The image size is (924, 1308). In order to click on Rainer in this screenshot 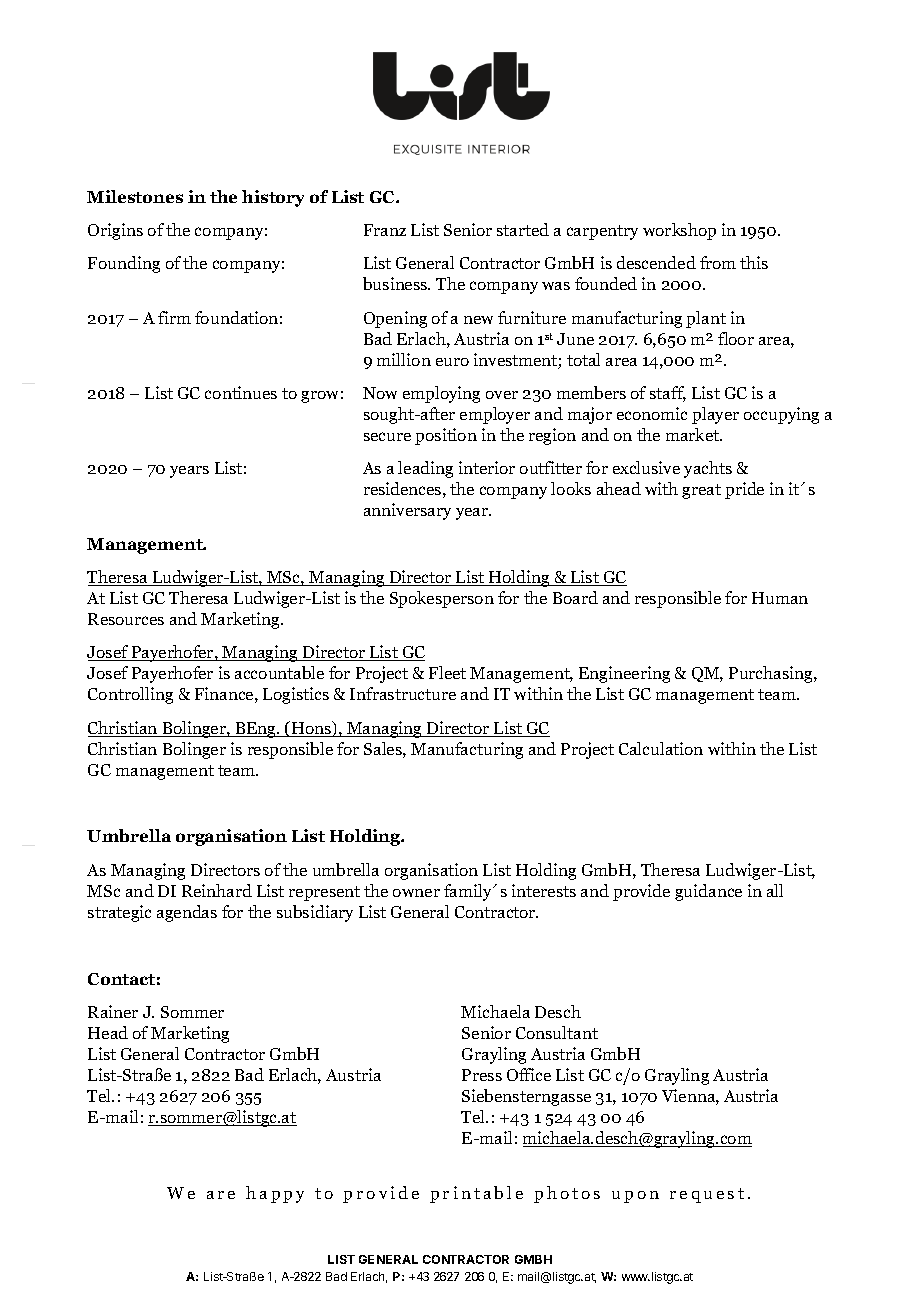, I will do `click(113, 1011)`.
